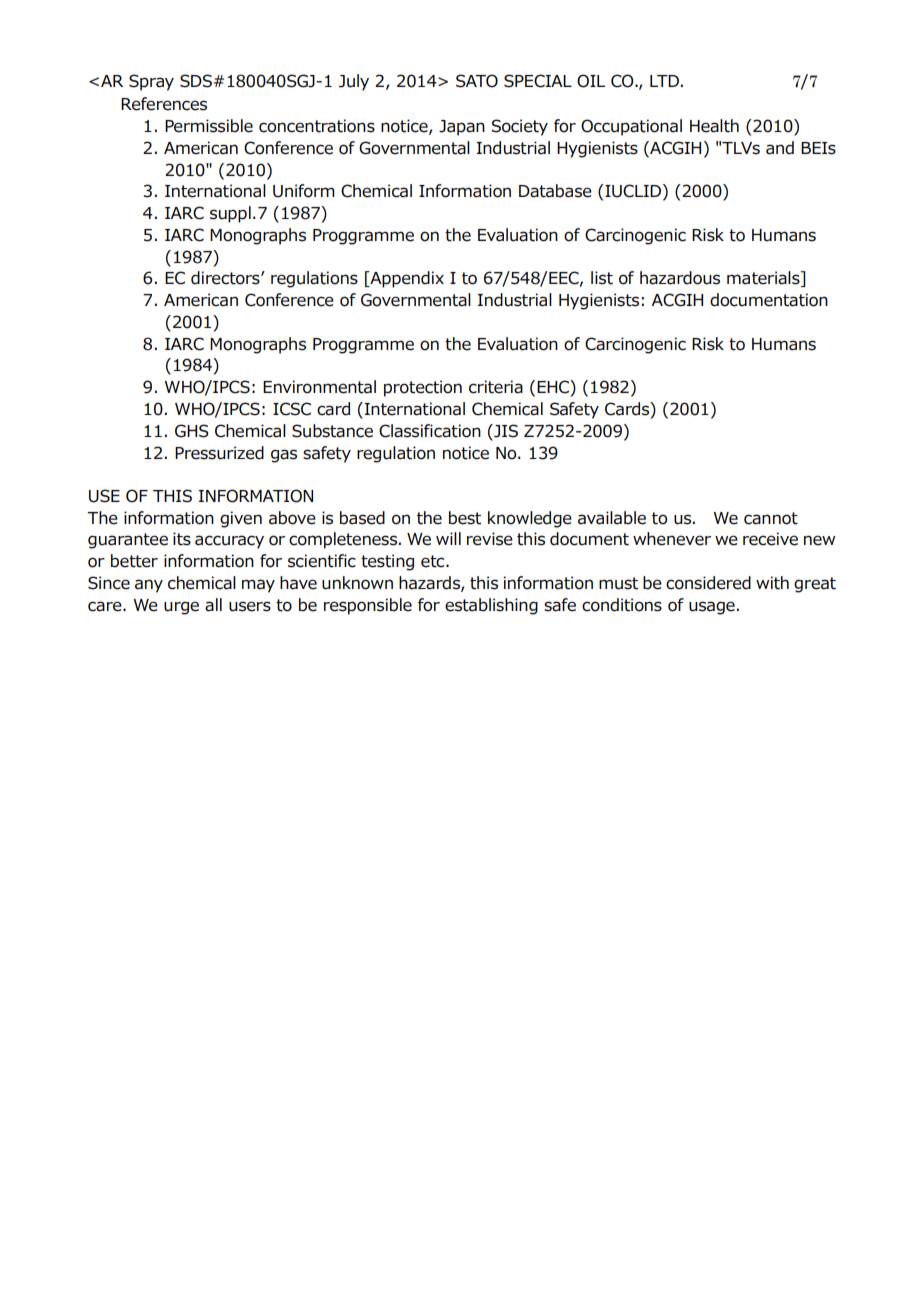 This document has height=1308, width=924. Describe the element at coordinates (192, 431) in the document. I see `GHS` at that location.
